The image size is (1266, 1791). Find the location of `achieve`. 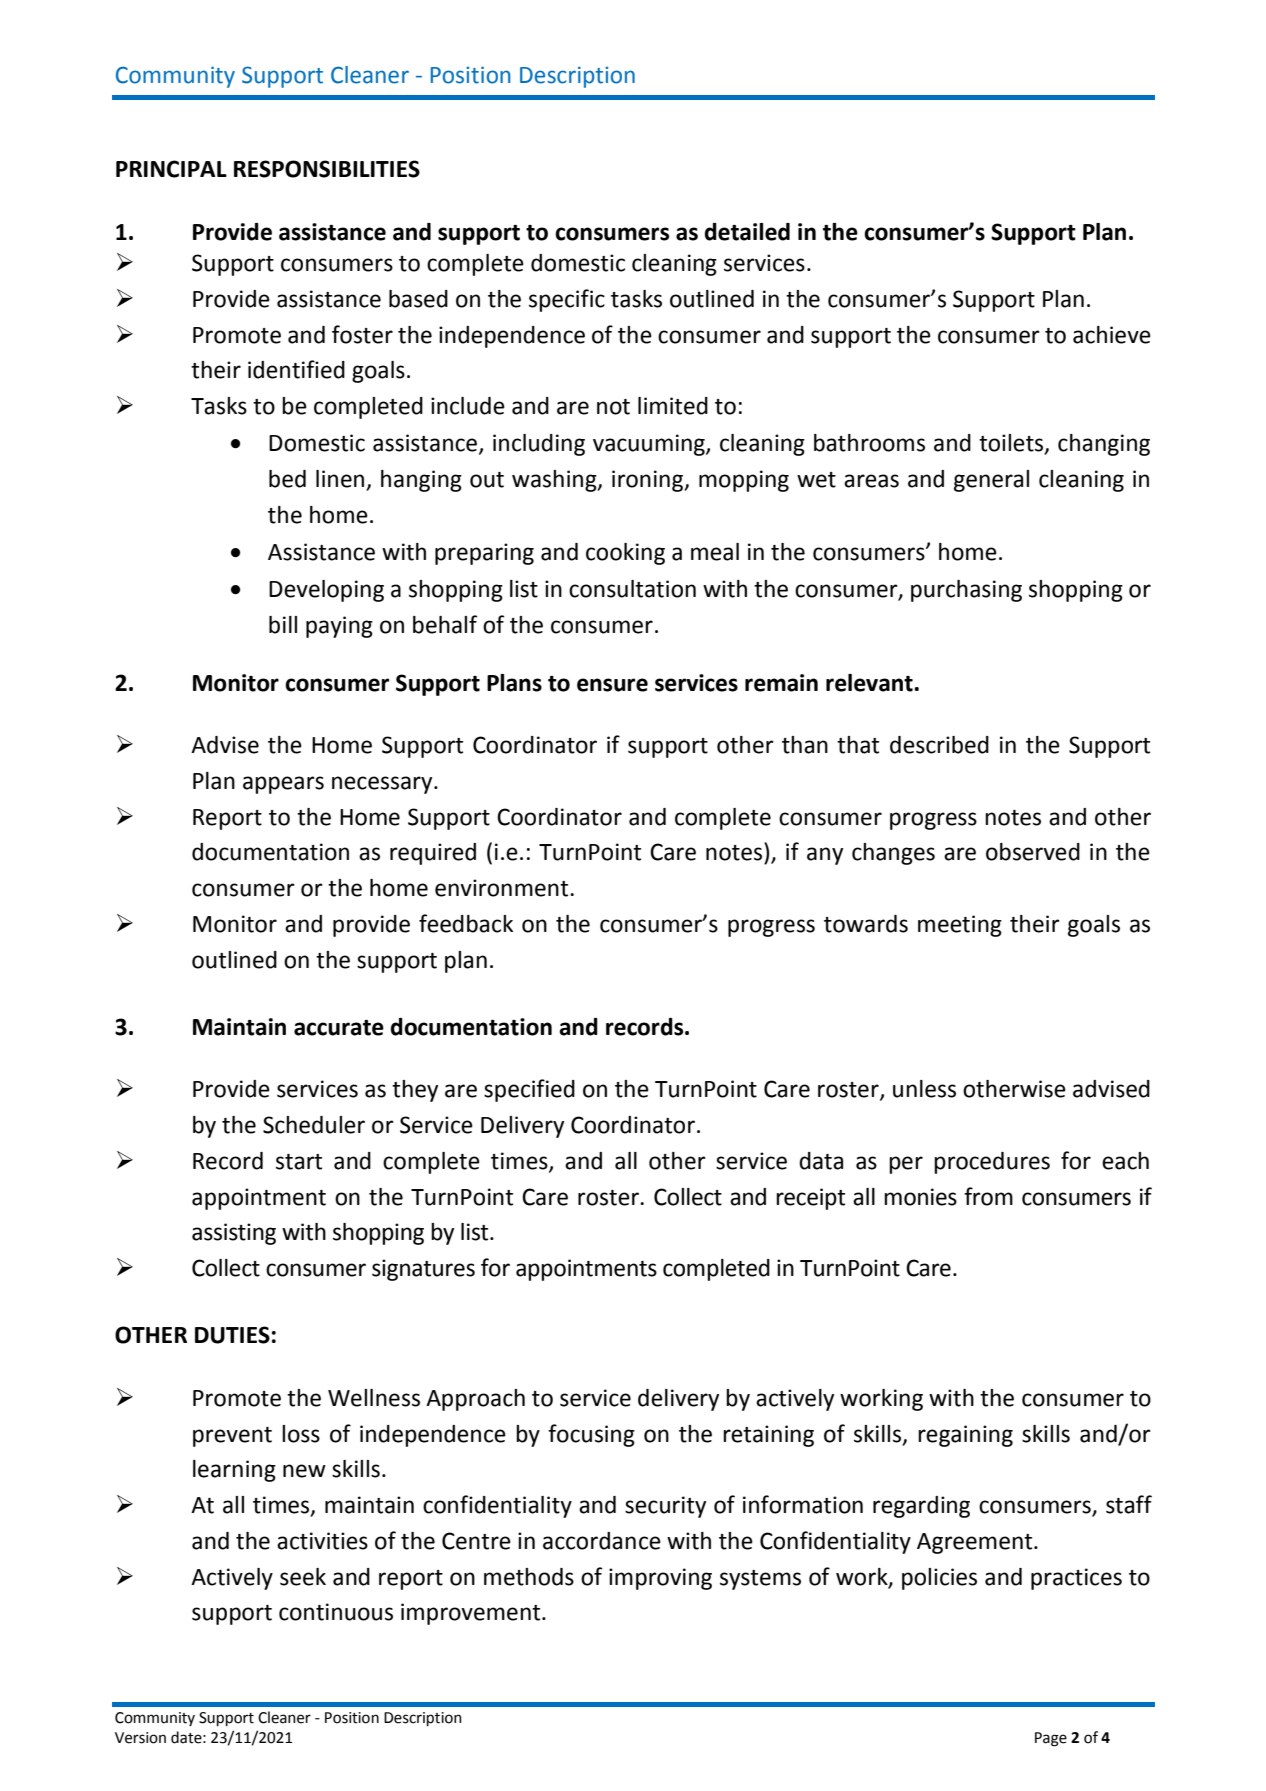

achieve is located at coordinates (1112, 335).
